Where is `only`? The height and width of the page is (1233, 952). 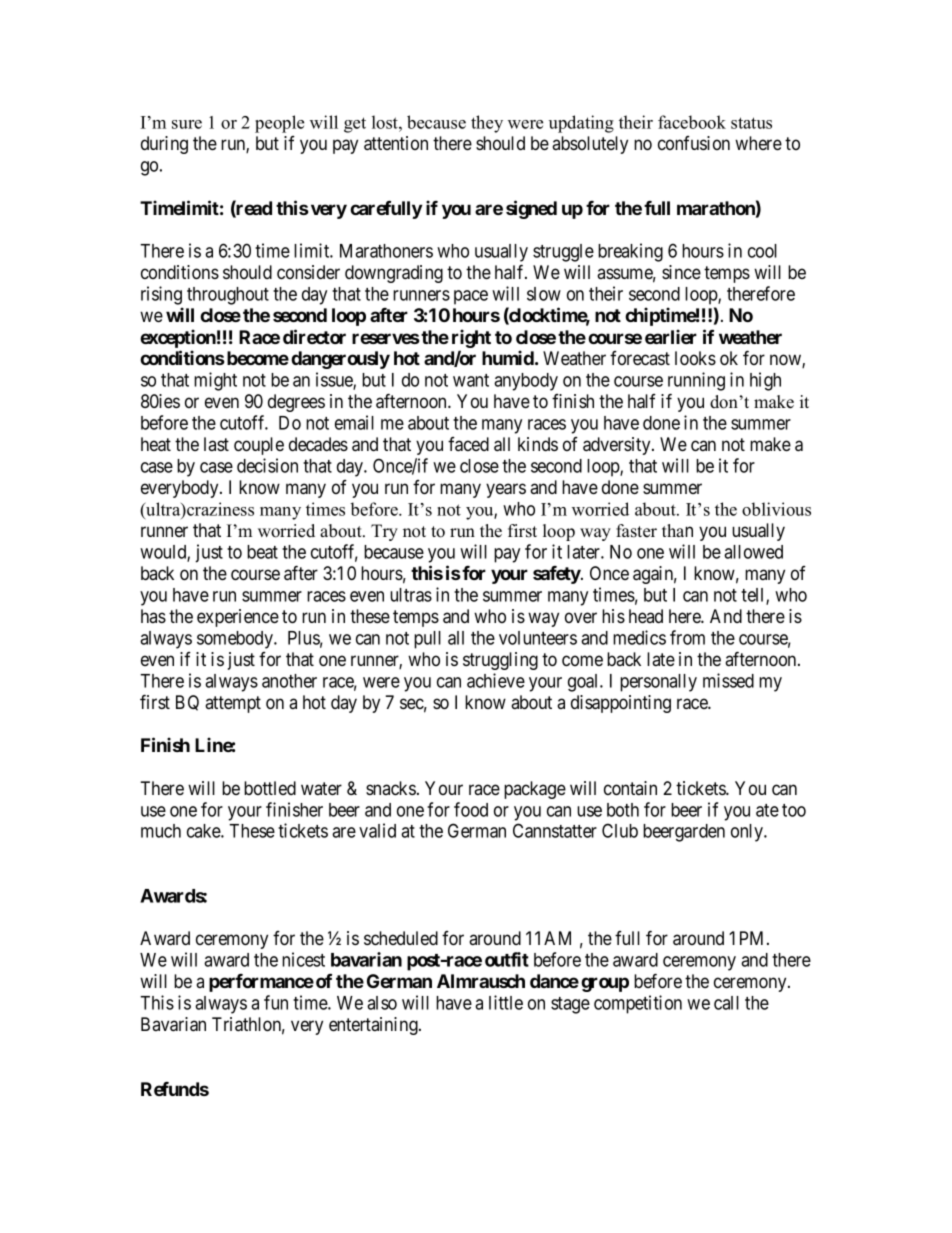 only is located at coordinates (748, 833).
